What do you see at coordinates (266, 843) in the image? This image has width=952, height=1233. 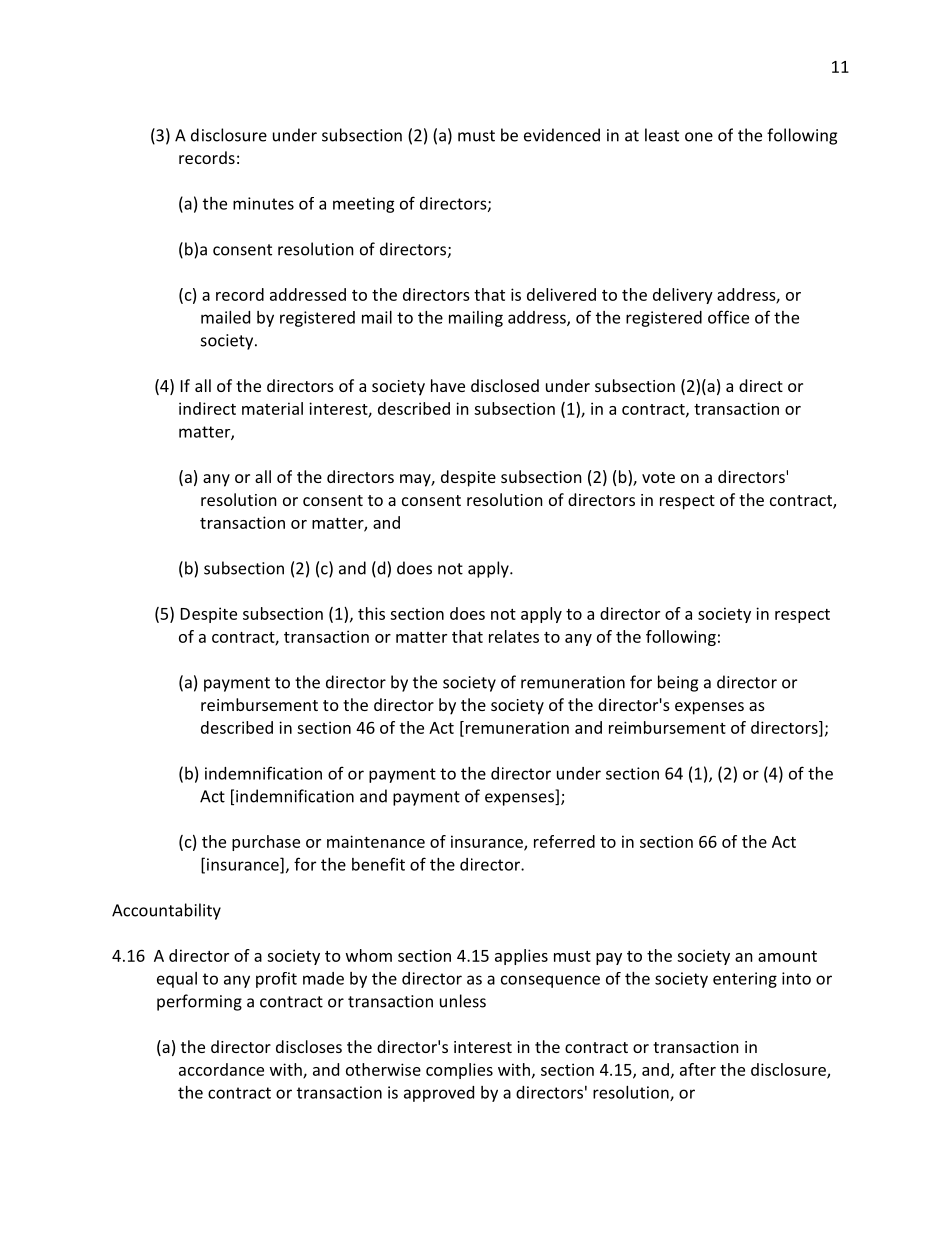 I see `purchase` at bounding box center [266, 843].
